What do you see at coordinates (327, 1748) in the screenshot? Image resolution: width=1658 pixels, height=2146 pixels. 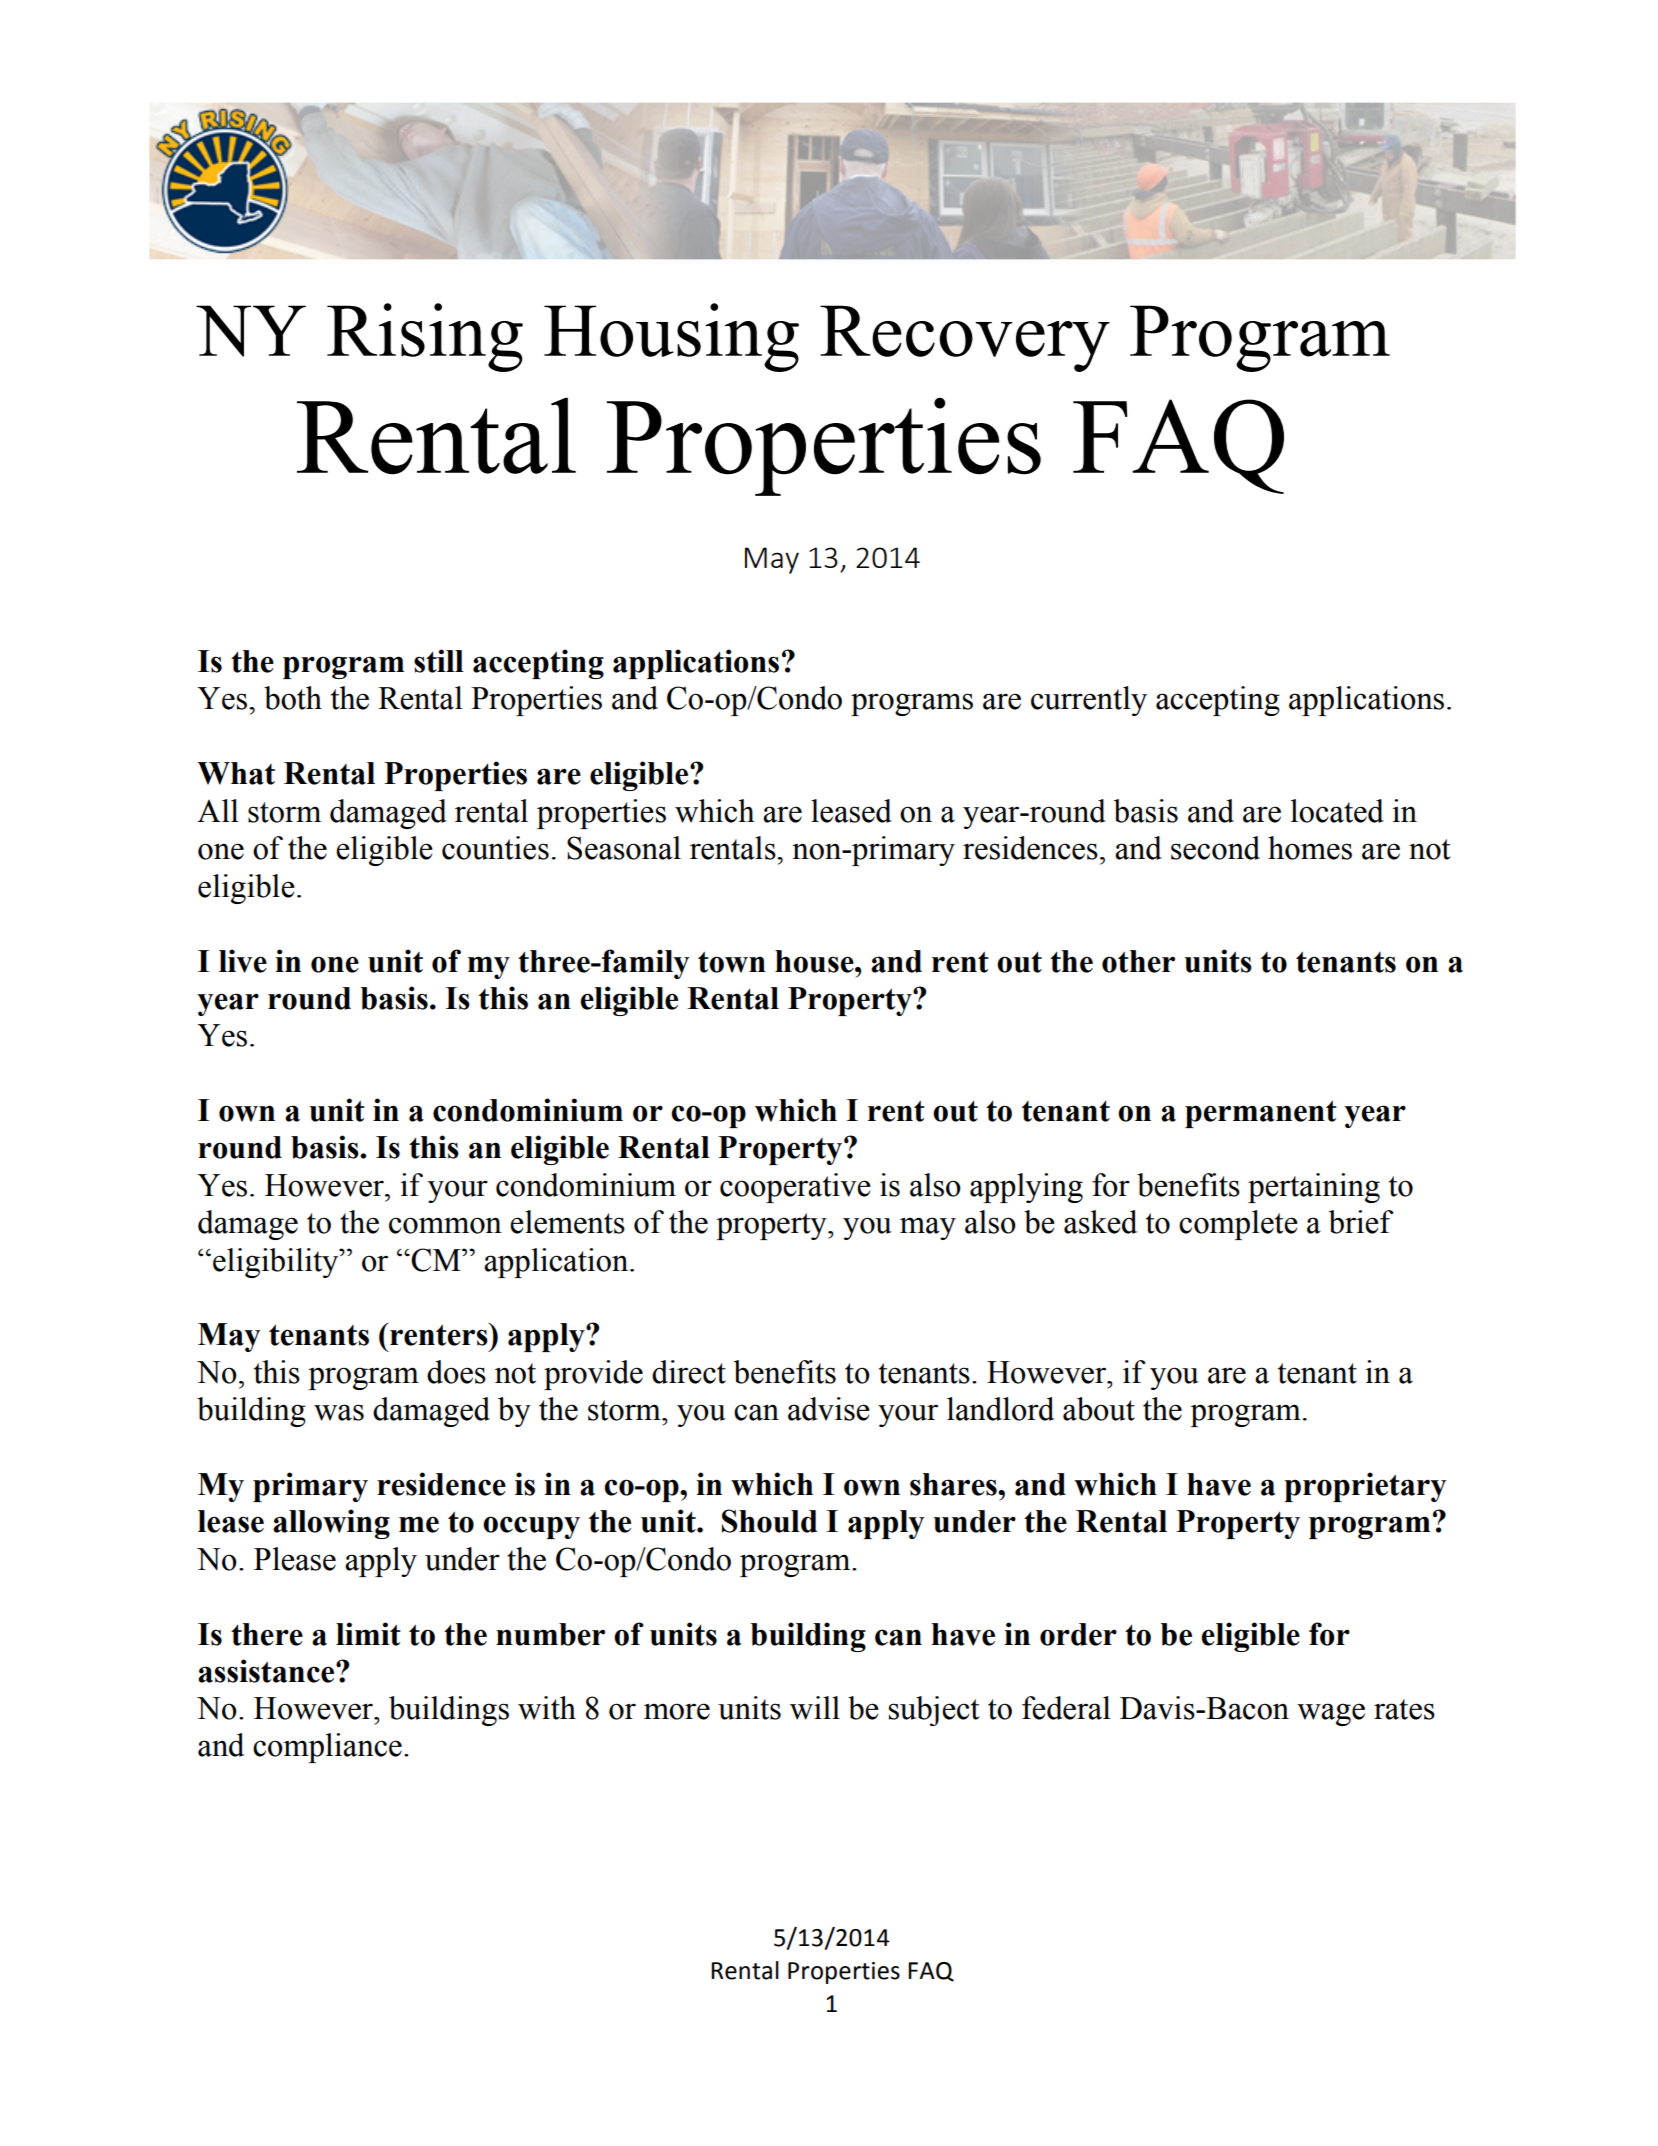 I see `compliance` at bounding box center [327, 1748].
